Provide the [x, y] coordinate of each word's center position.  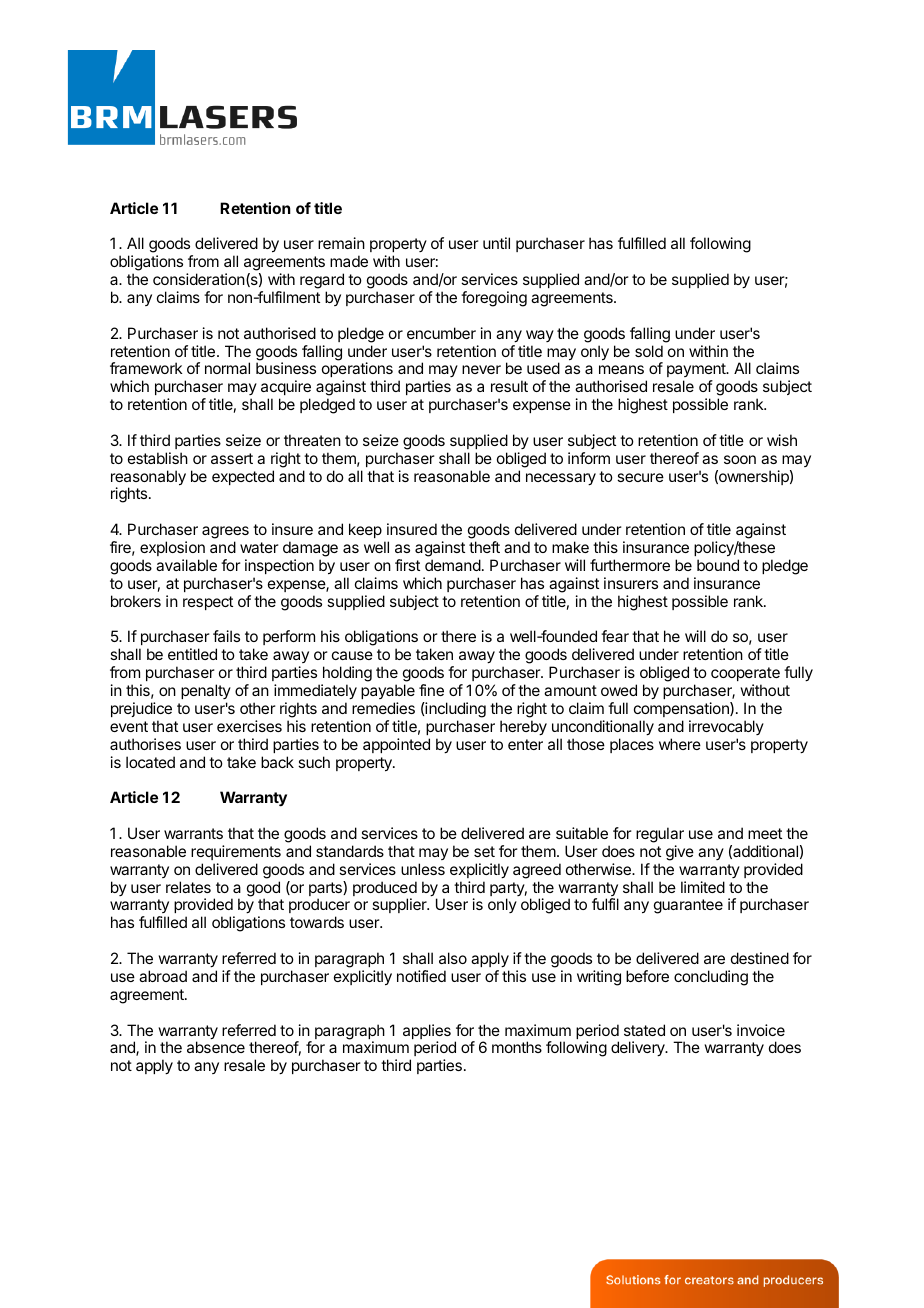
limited [703, 887]
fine [431, 690]
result [509, 386]
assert [232, 458]
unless [423, 869]
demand [453, 565]
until [496, 243]
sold [649, 351]
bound [718, 565]
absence [216, 1047]
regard [322, 281]
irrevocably [726, 727]
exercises [249, 726]
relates [188, 887]
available [186, 565]
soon [740, 459]
